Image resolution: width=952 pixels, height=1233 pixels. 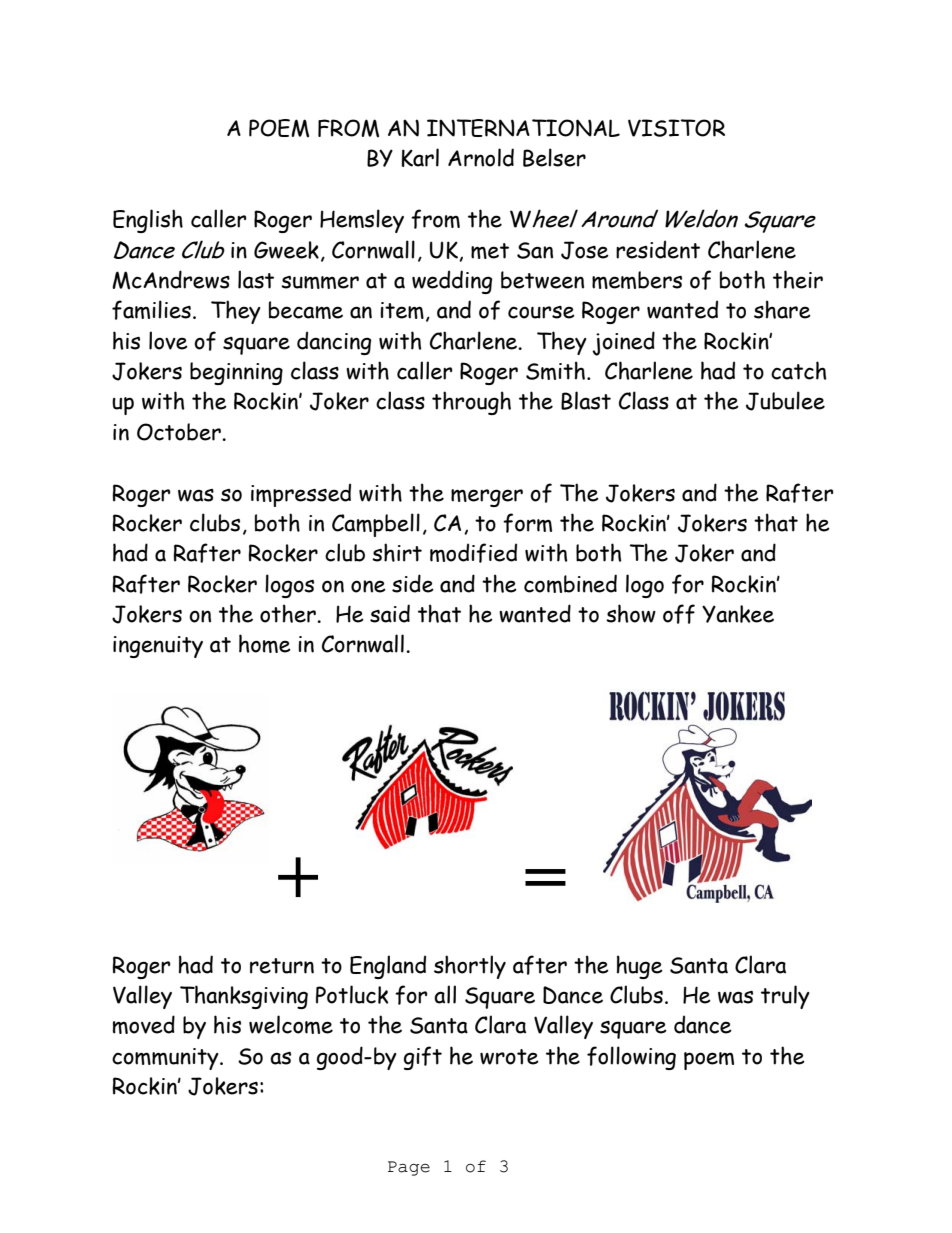 What do you see at coordinates (631, 1058) in the page?
I see `following` at bounding box center [631, 1058].
